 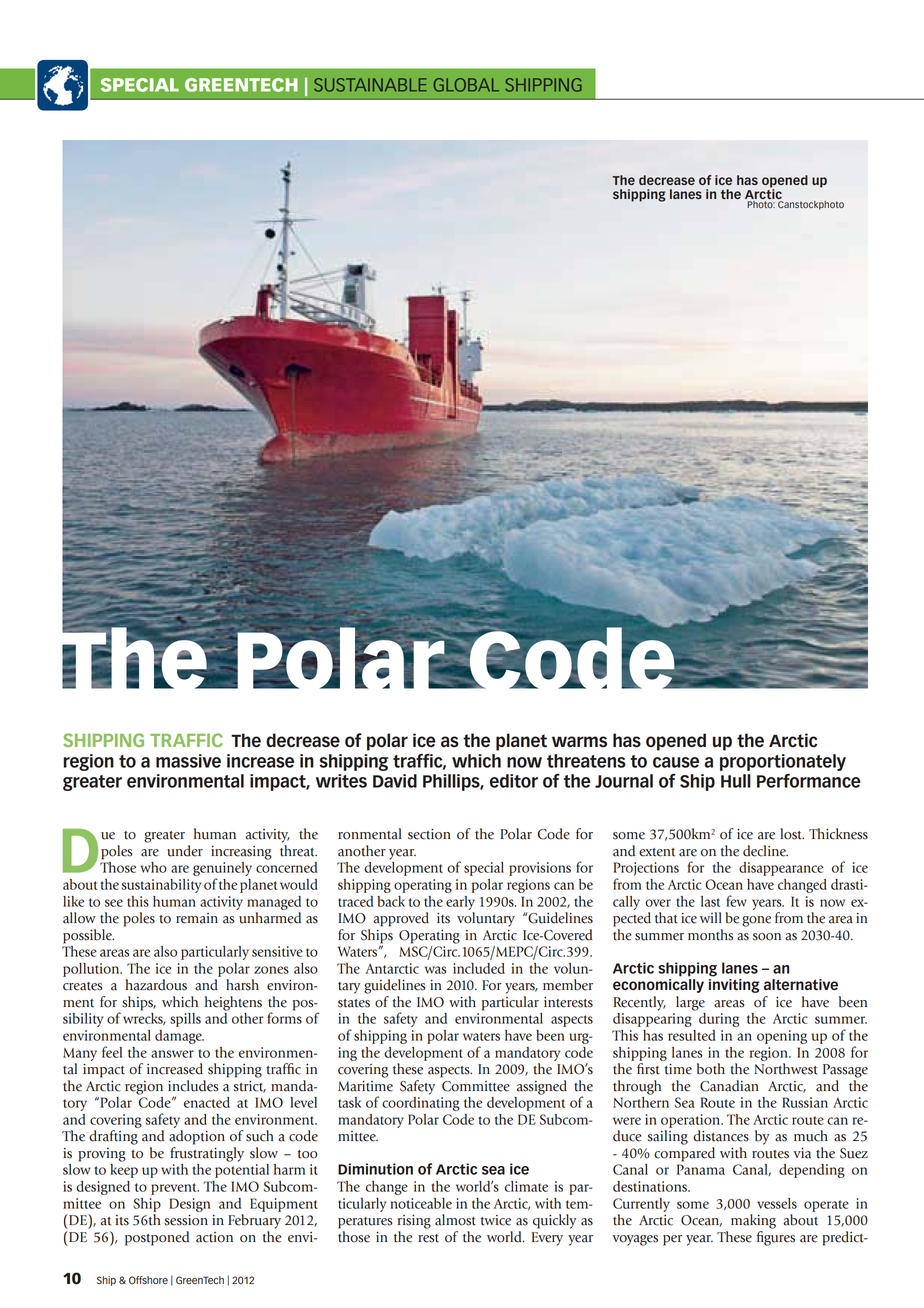 I want to click on editor, so click(x=514, y=781).
